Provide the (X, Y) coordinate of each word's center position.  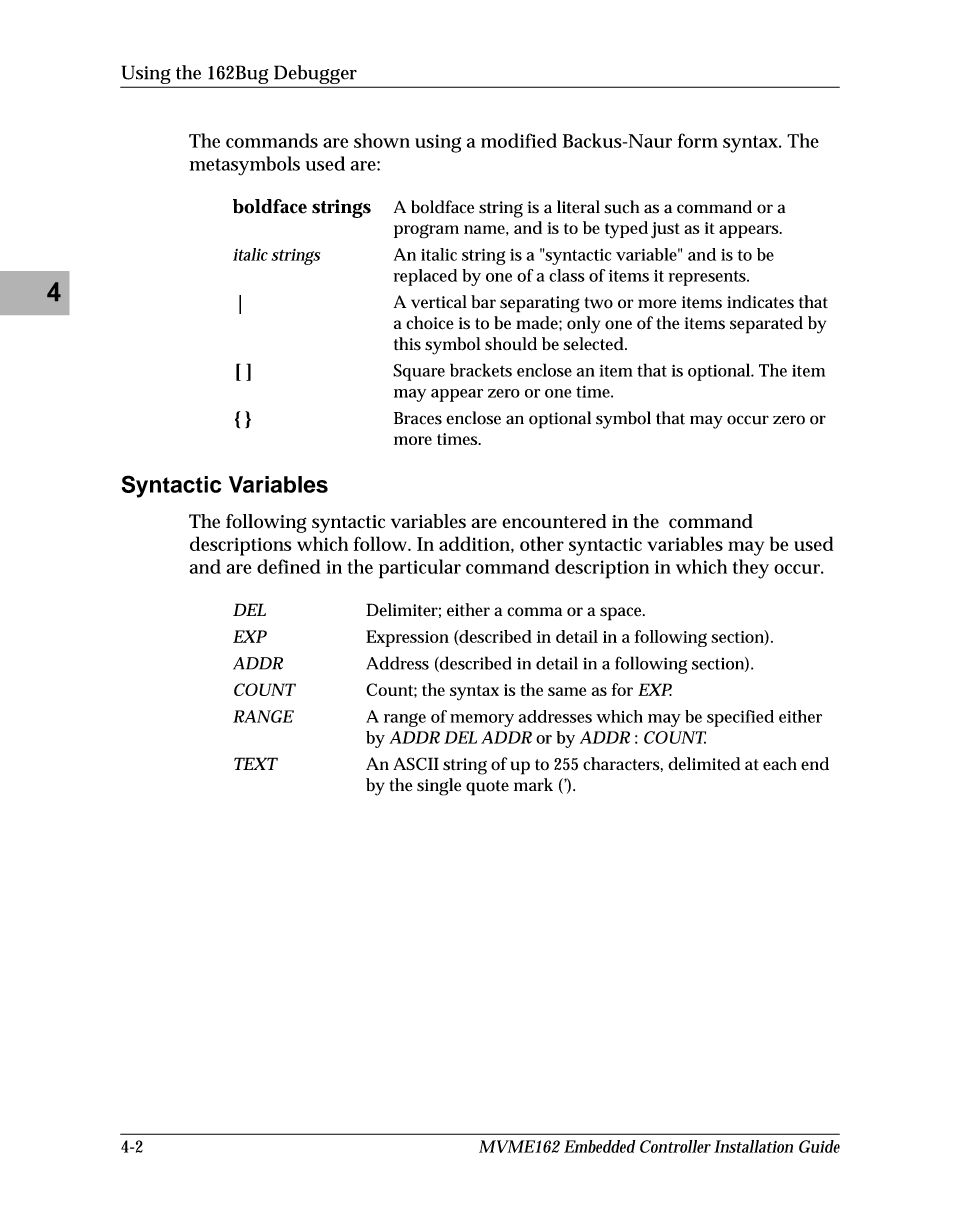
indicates (760, 302)
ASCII (416, 764)
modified (519, 140)
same (567, 691)
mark (533, 784)
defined (289, 566)
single (439, 787)
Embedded (600, 1146)
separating (540, 304)
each (780, 764)
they (751, 569)
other (542, 543)
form (698, 140)
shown (382, 140)
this (407, 344)
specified (740, 718)
